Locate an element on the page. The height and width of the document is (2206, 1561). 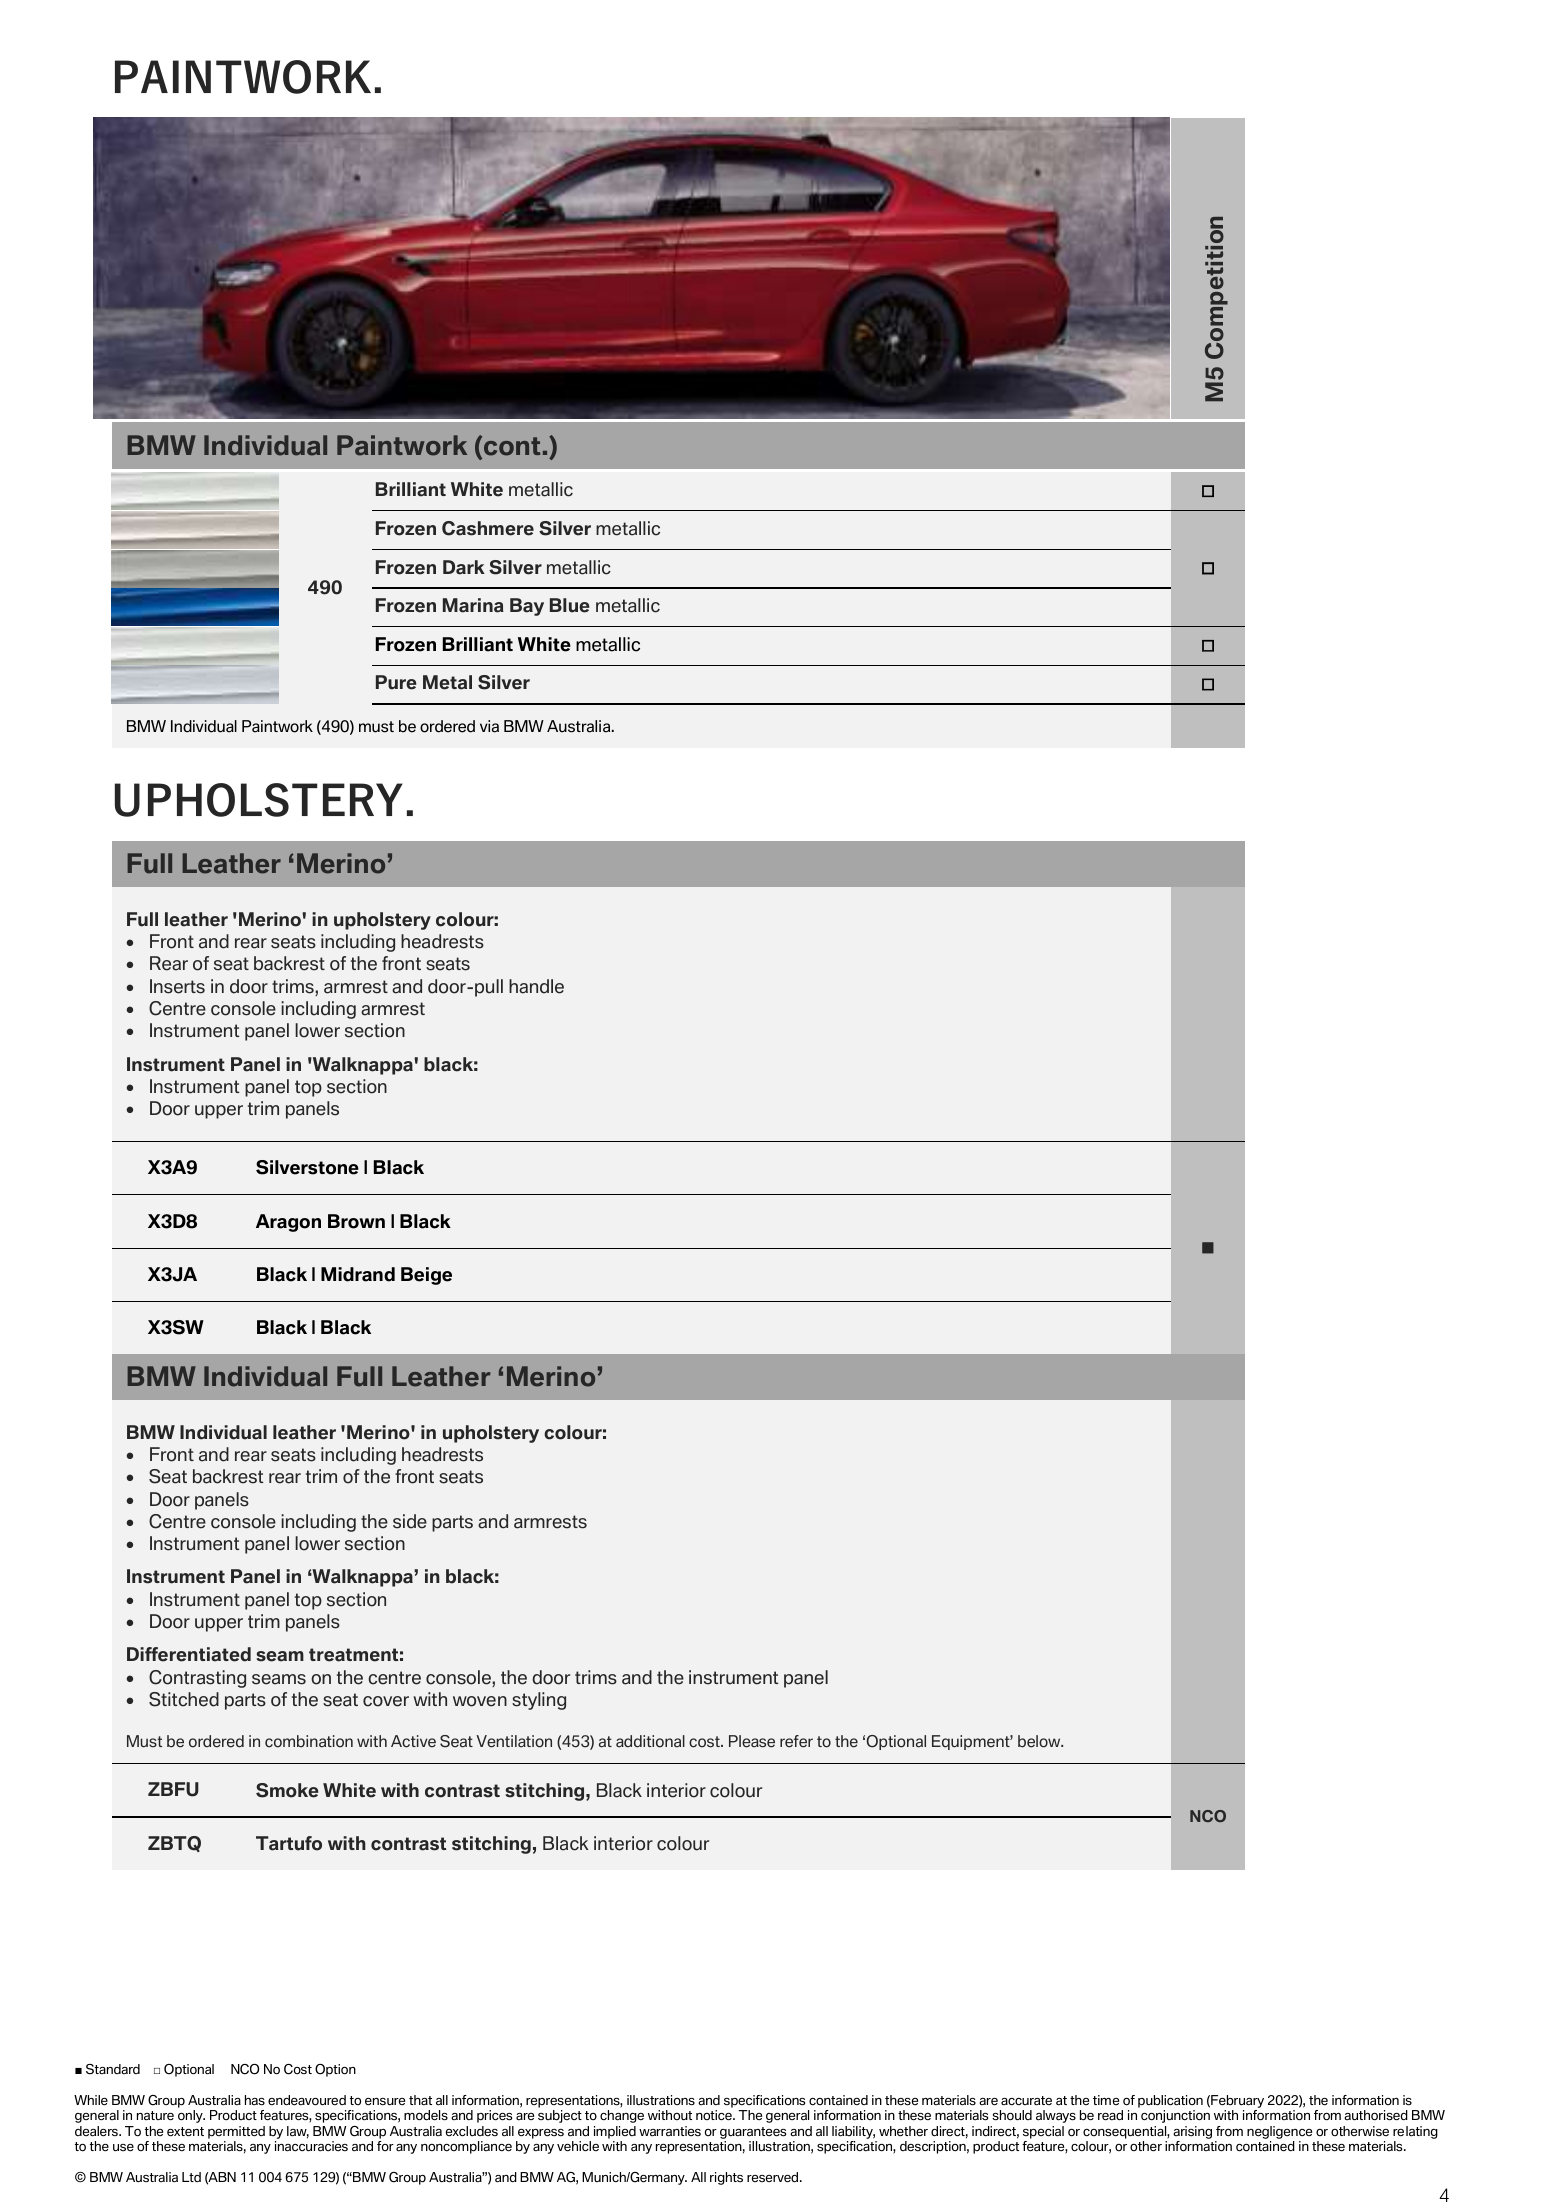
Beige is located at coordinates (426, 1276).
